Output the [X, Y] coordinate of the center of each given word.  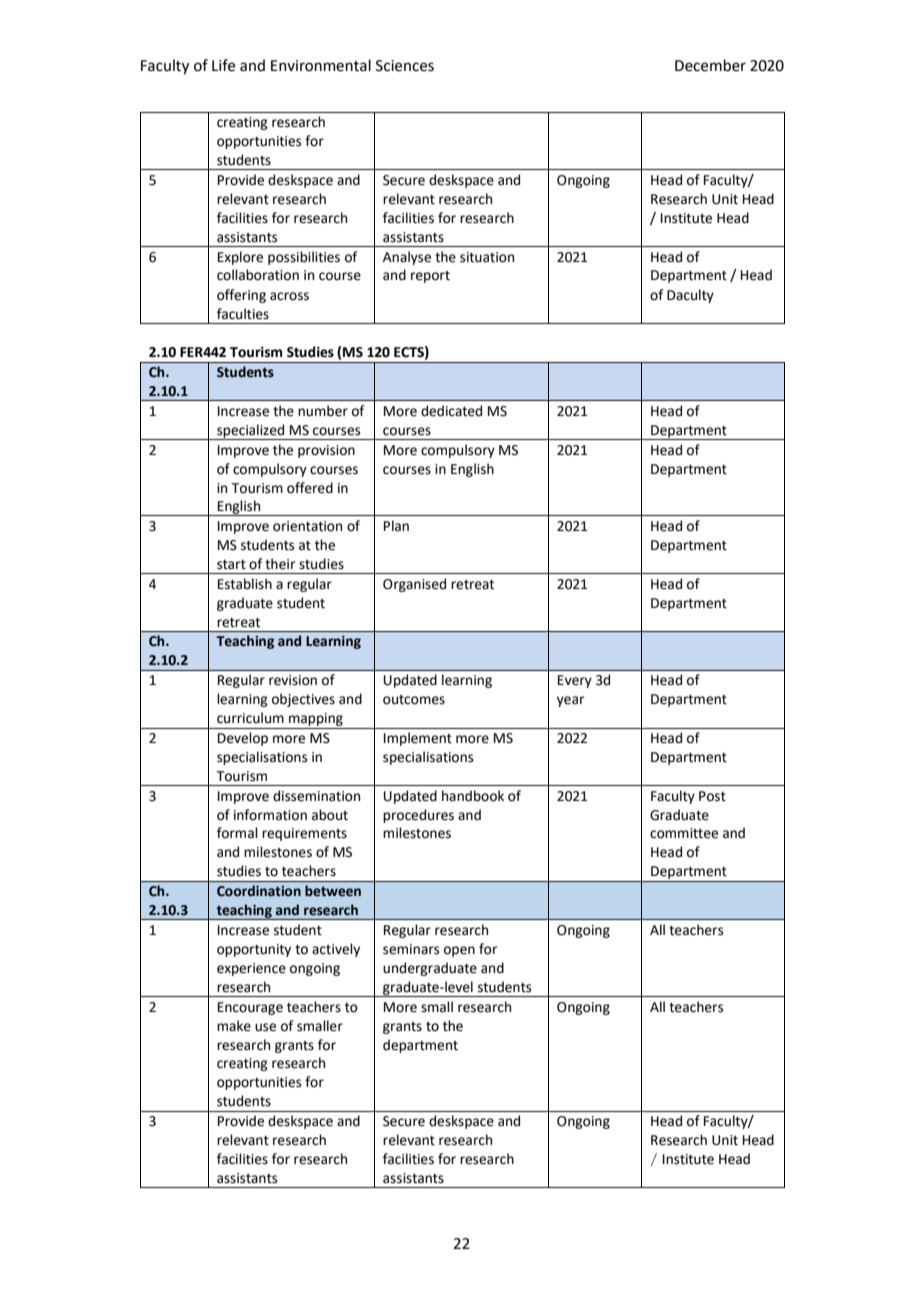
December [710, 65]
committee [684, 833]
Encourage [250, 1008]
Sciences [405, 66]
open [459, 951]
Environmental [321, 65]
